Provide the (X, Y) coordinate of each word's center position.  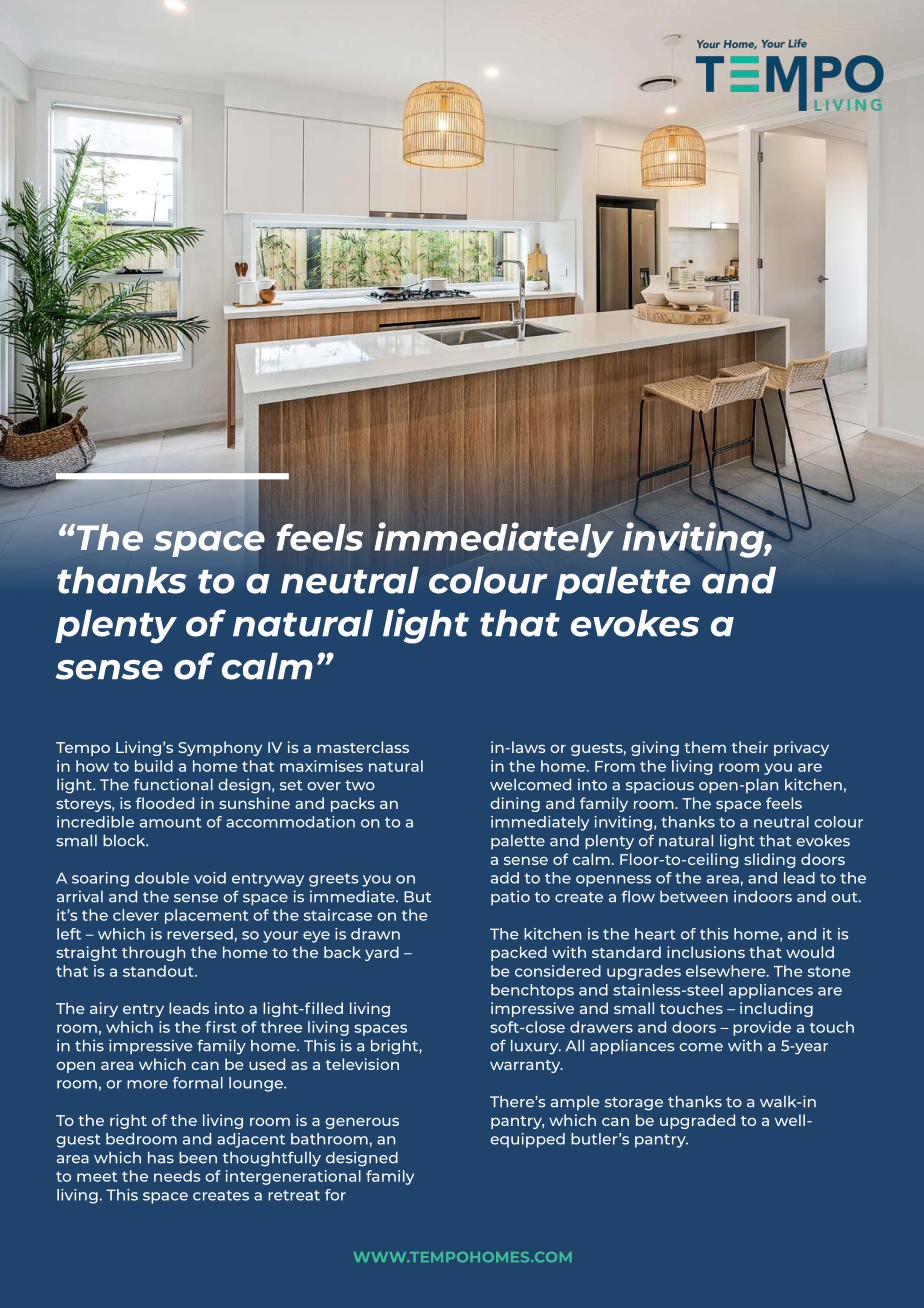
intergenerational (293, 1177)
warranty (526, 1066)
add (505, 878)
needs (177, 1176)
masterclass (363, 747)
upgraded (697, 1121)
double (162, 878)
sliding (770, 860)
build (154, 766)
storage (634, 1104)
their (749, 747)
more (147, 1084)
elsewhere (727, 971)
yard (382, 953)
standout (159, 971)
